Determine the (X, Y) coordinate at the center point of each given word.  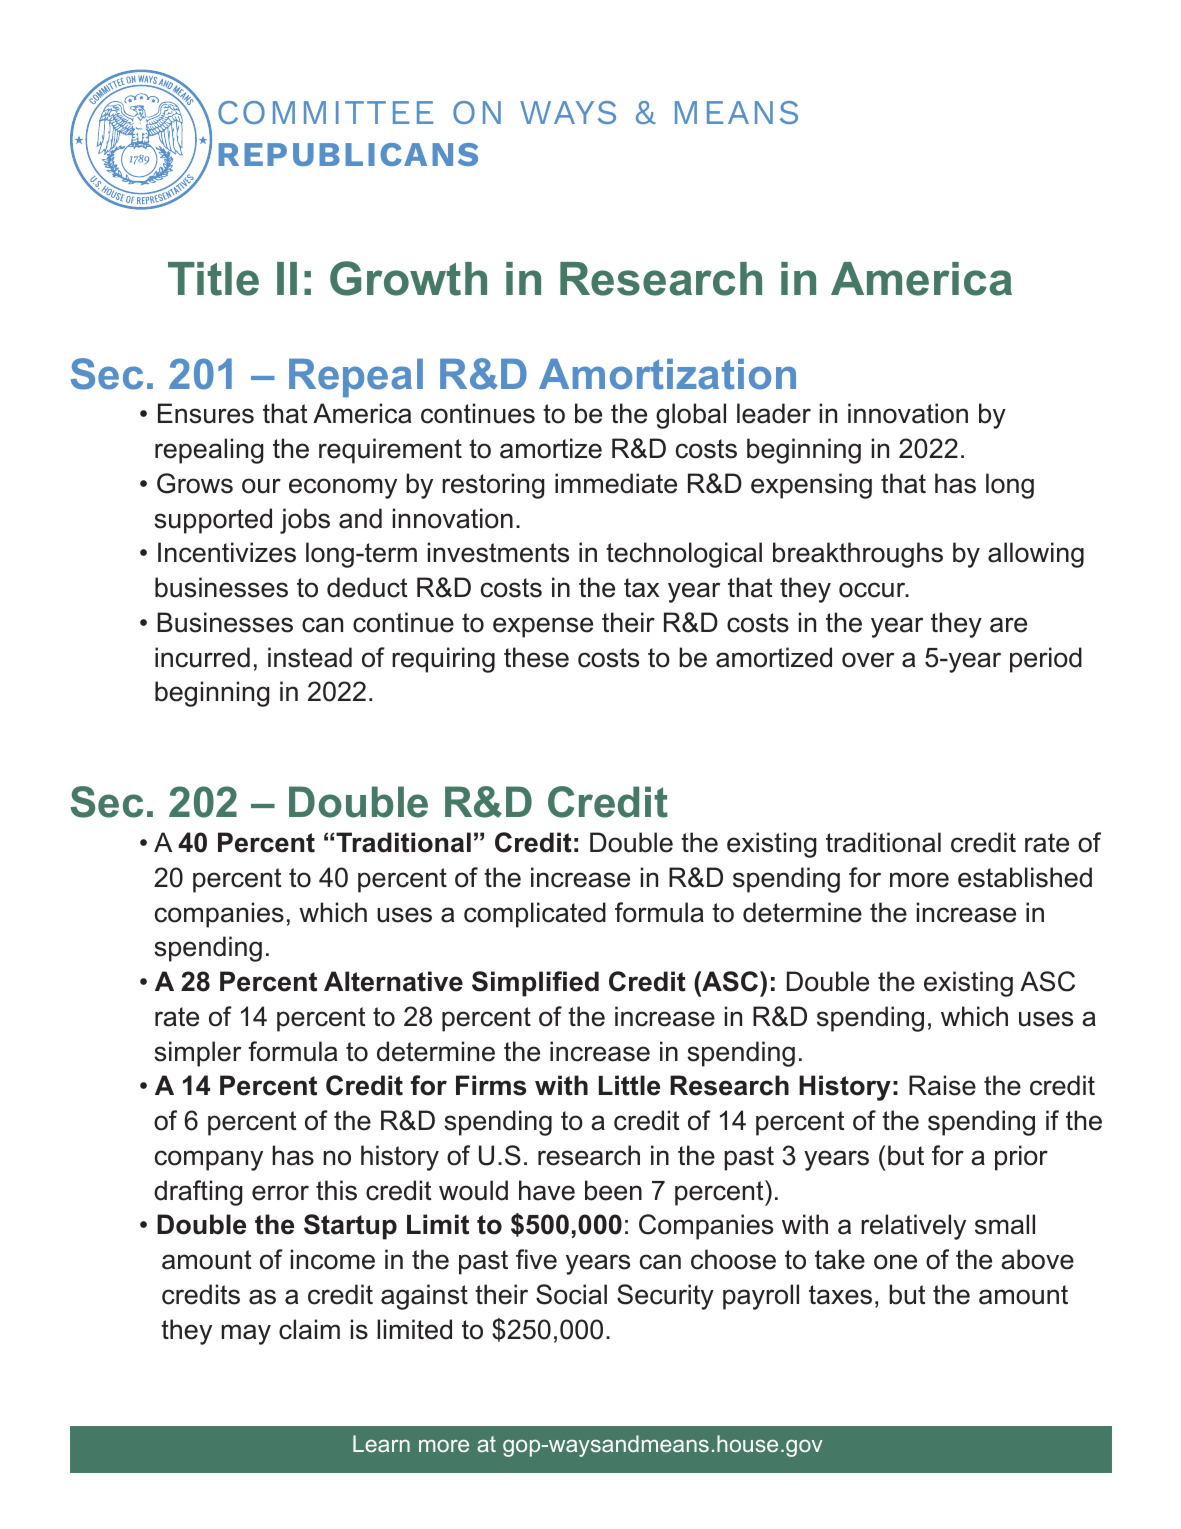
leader (774, 413)
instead (310, 657)
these (536, 657)
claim (309, 1329)
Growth (408, 278)
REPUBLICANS (348, 154)
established (1025, 877)
